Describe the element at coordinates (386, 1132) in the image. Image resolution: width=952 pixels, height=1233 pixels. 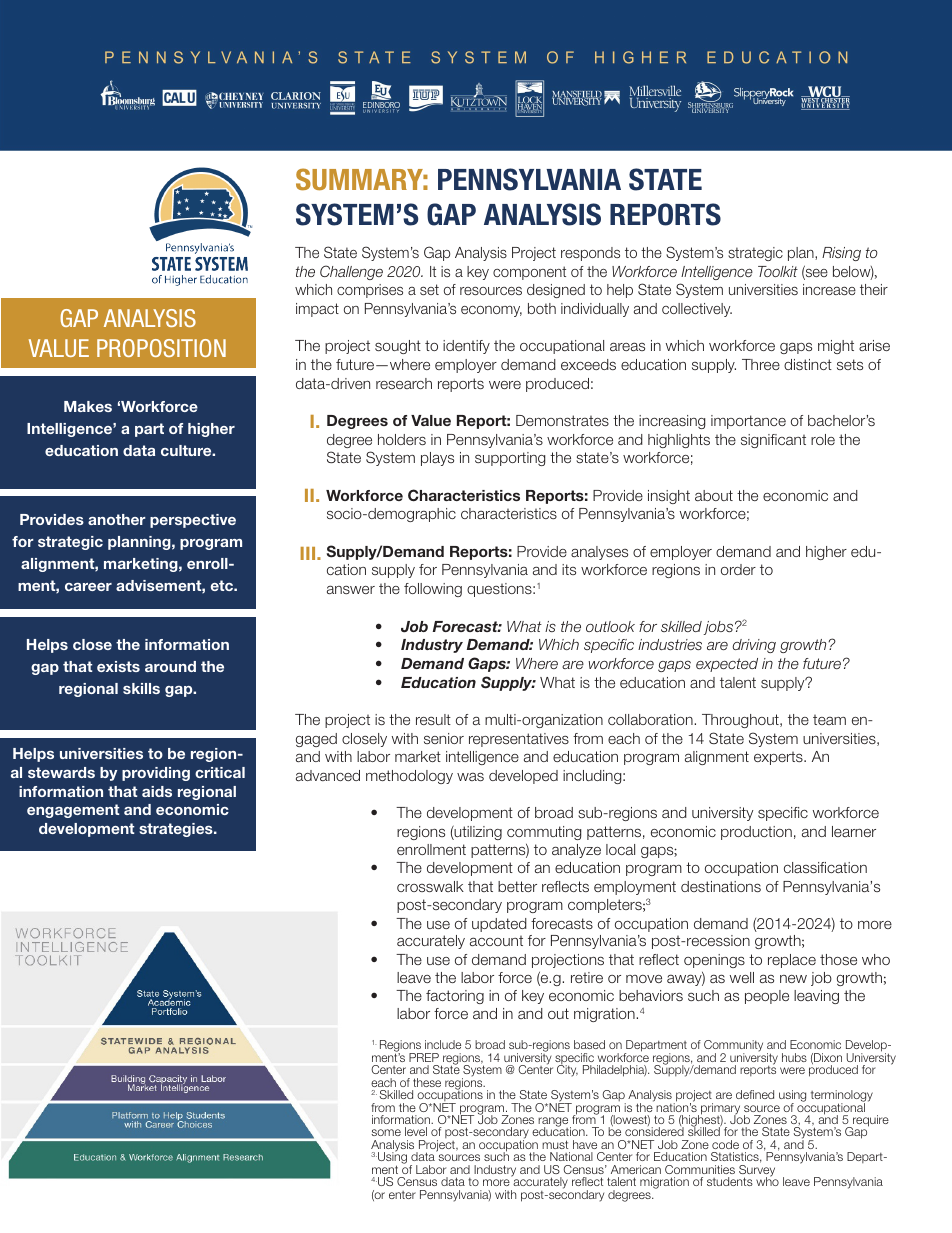
I see `some` at that location.
